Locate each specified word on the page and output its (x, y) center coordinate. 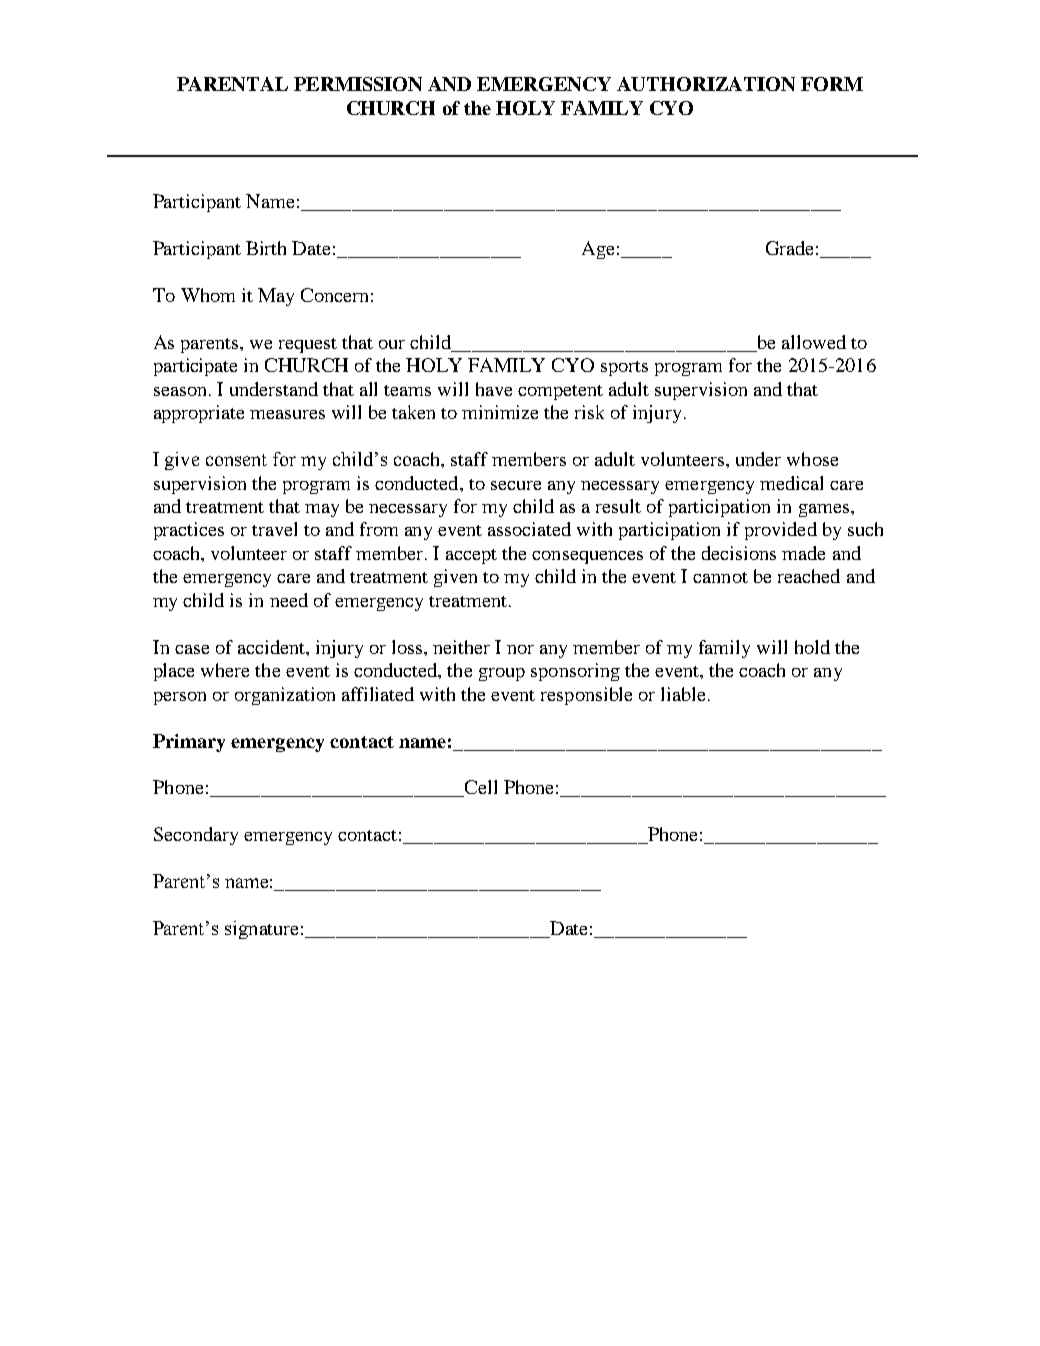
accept (471, 556)
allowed (814, 342)
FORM (832, 84)
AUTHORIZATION (706, 84)
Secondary (196, 836)
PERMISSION (358, 84)
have (494, 389)
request (308, 345)
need (289, 600)
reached (809, 576)
